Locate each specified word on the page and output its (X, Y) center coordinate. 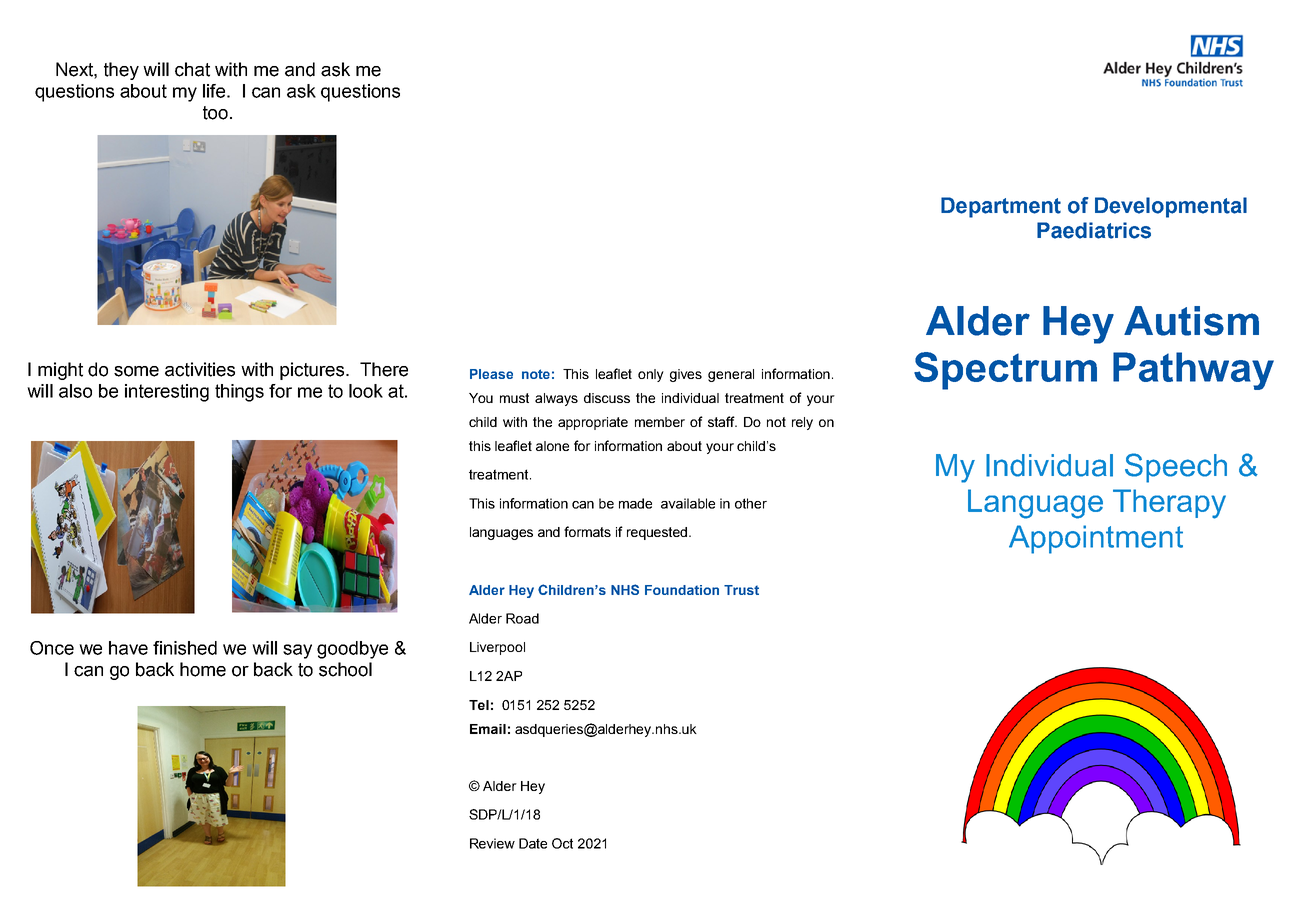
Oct (562, 843)
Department (1001, 207)
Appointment (1096, 539)
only (651, 375)
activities (200, 369)
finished (185, 648)
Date (533, 843)
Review (492, 843)
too (215, 113)
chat (192, 69)
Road (522, 618)
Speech (1176, 468)
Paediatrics (1094, 230)
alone (552, 446)
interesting (167, 393)
